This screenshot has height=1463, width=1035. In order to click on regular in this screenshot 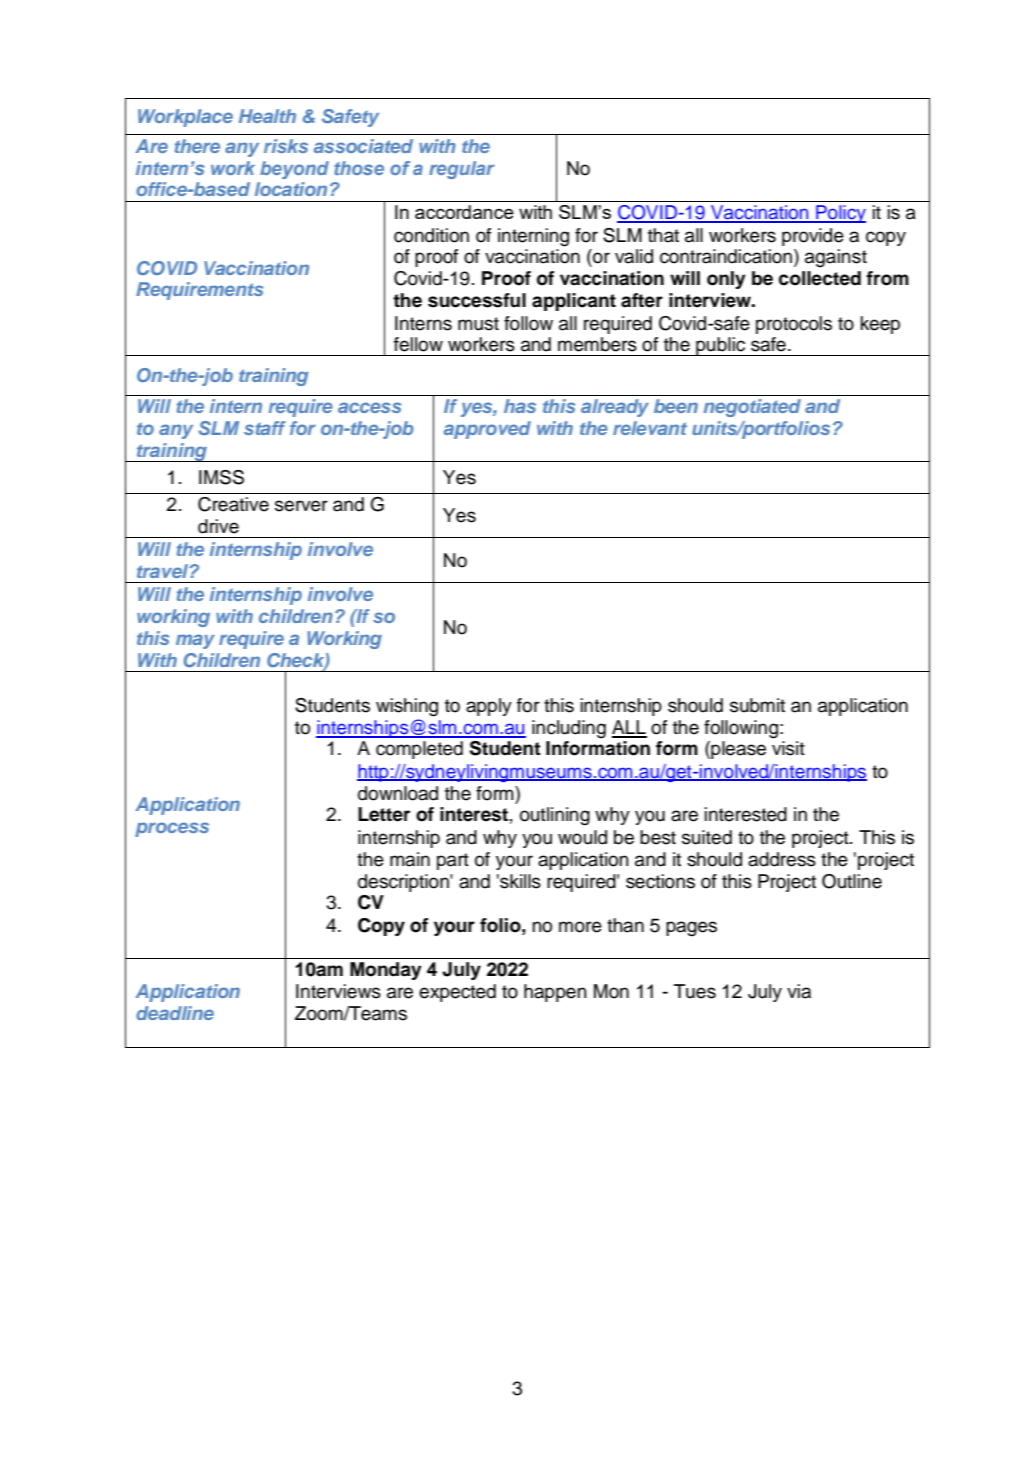, I will do `click(462, 170)`.
